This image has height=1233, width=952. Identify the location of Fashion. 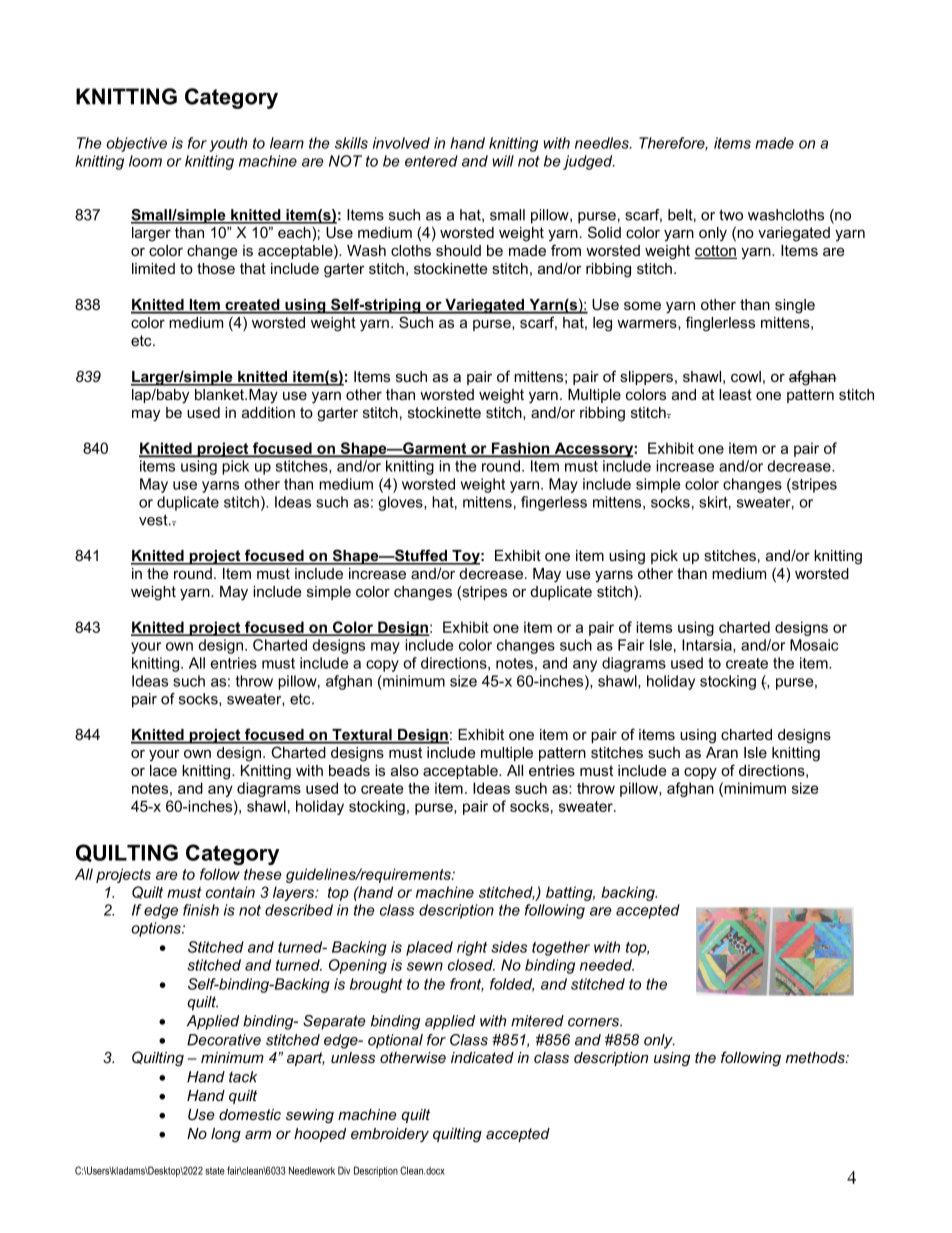
(520, 449).
